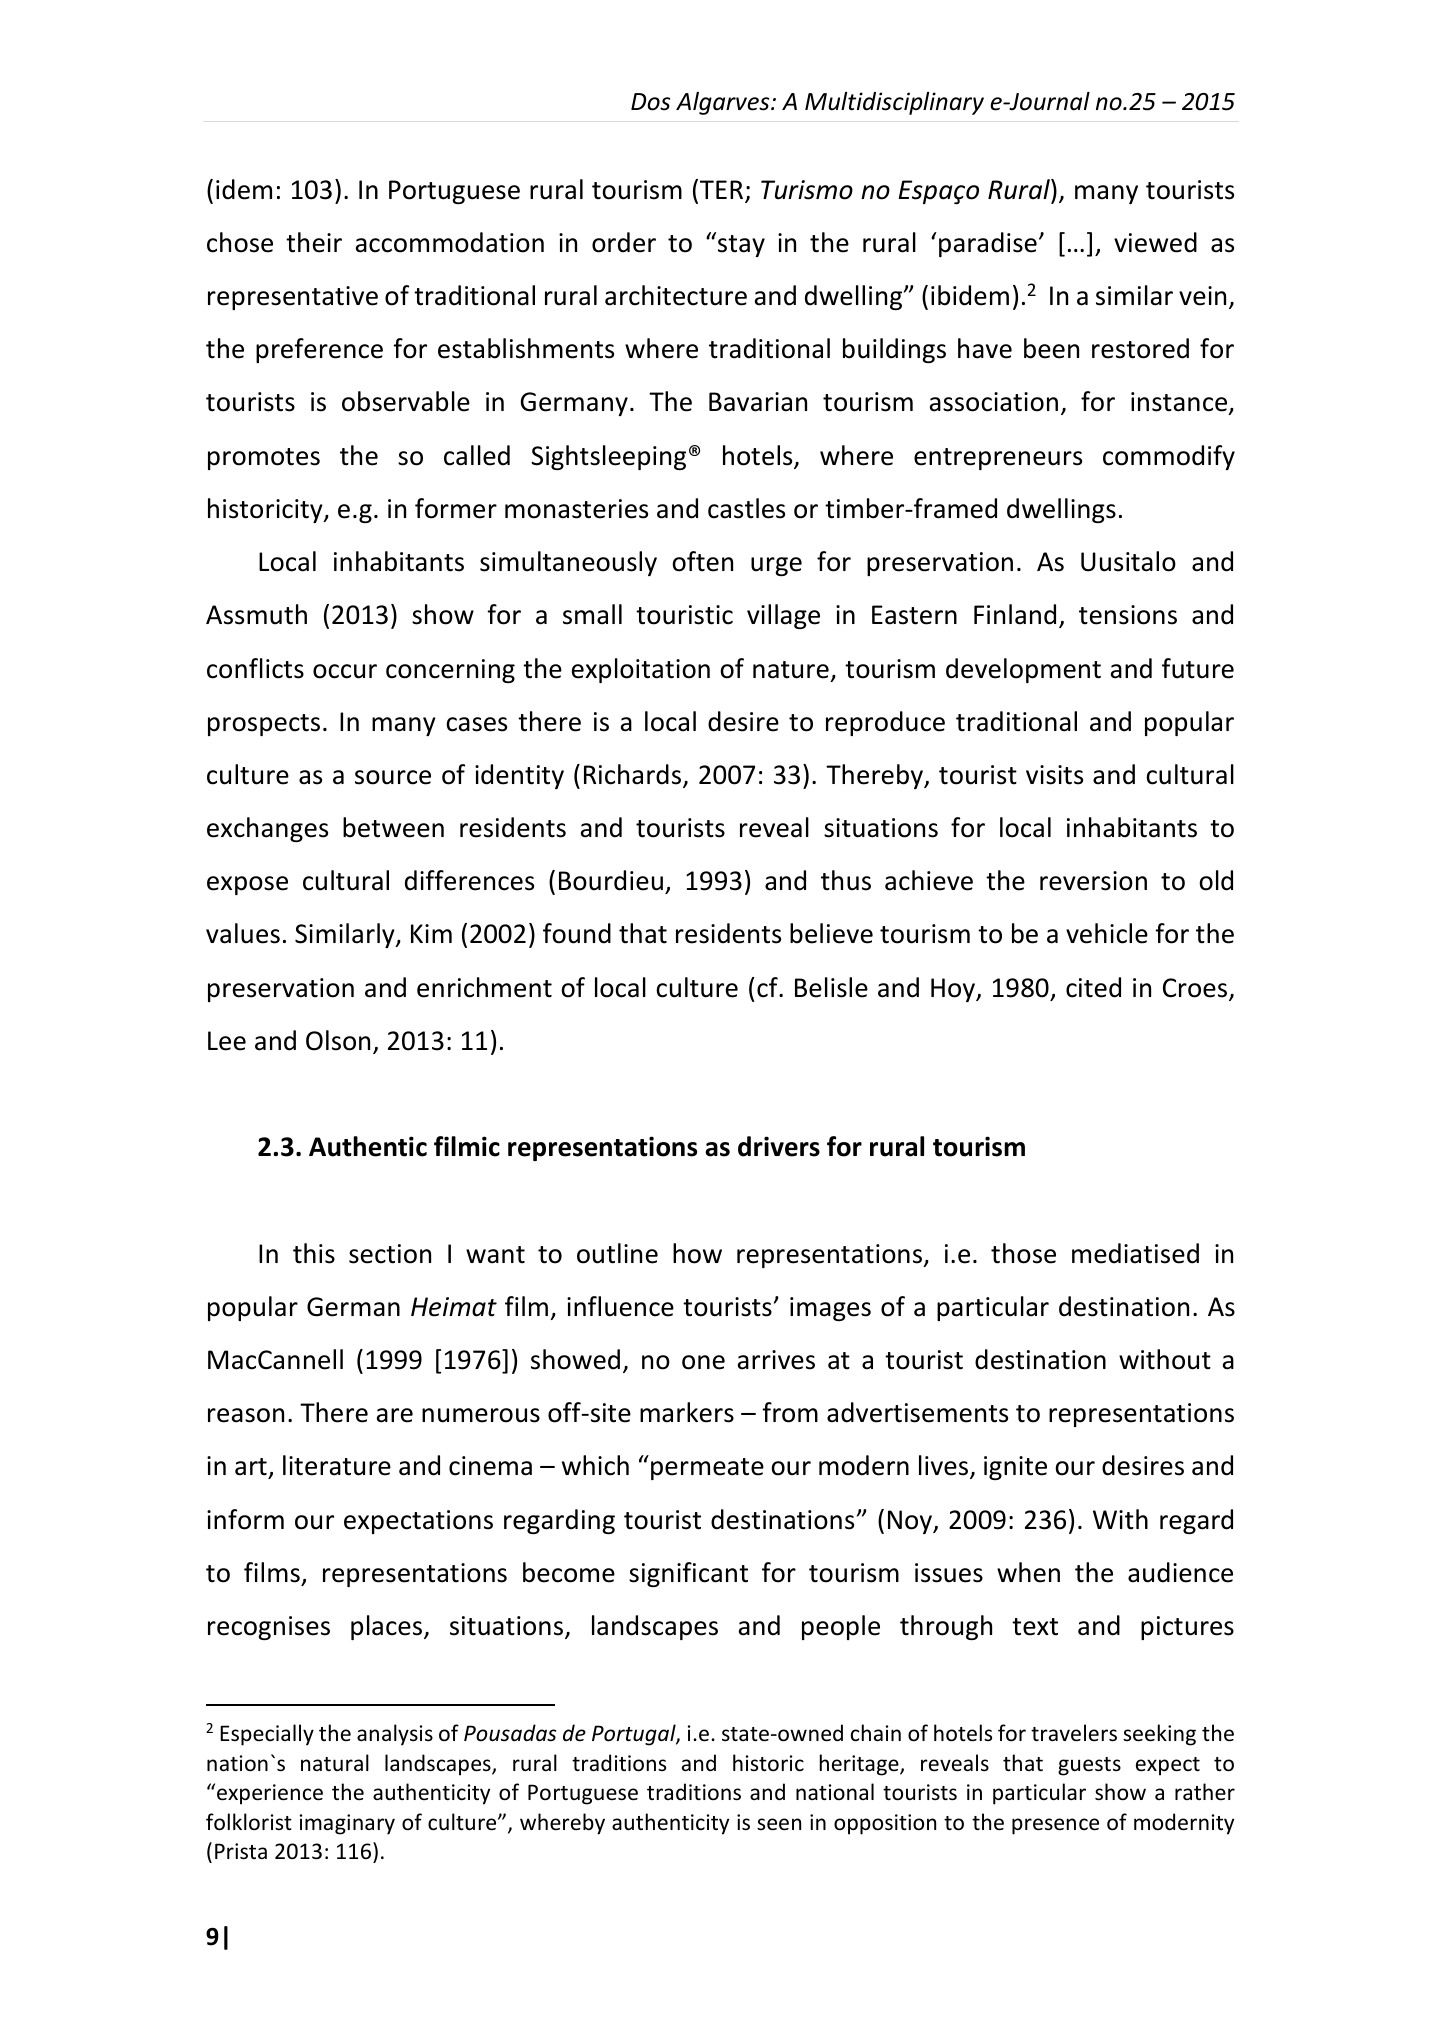 This document has width=1441, height=2038. What do you see at coordinates (831, 987) in the document?
I see `Belisle` at bounding box center [831, 987].
